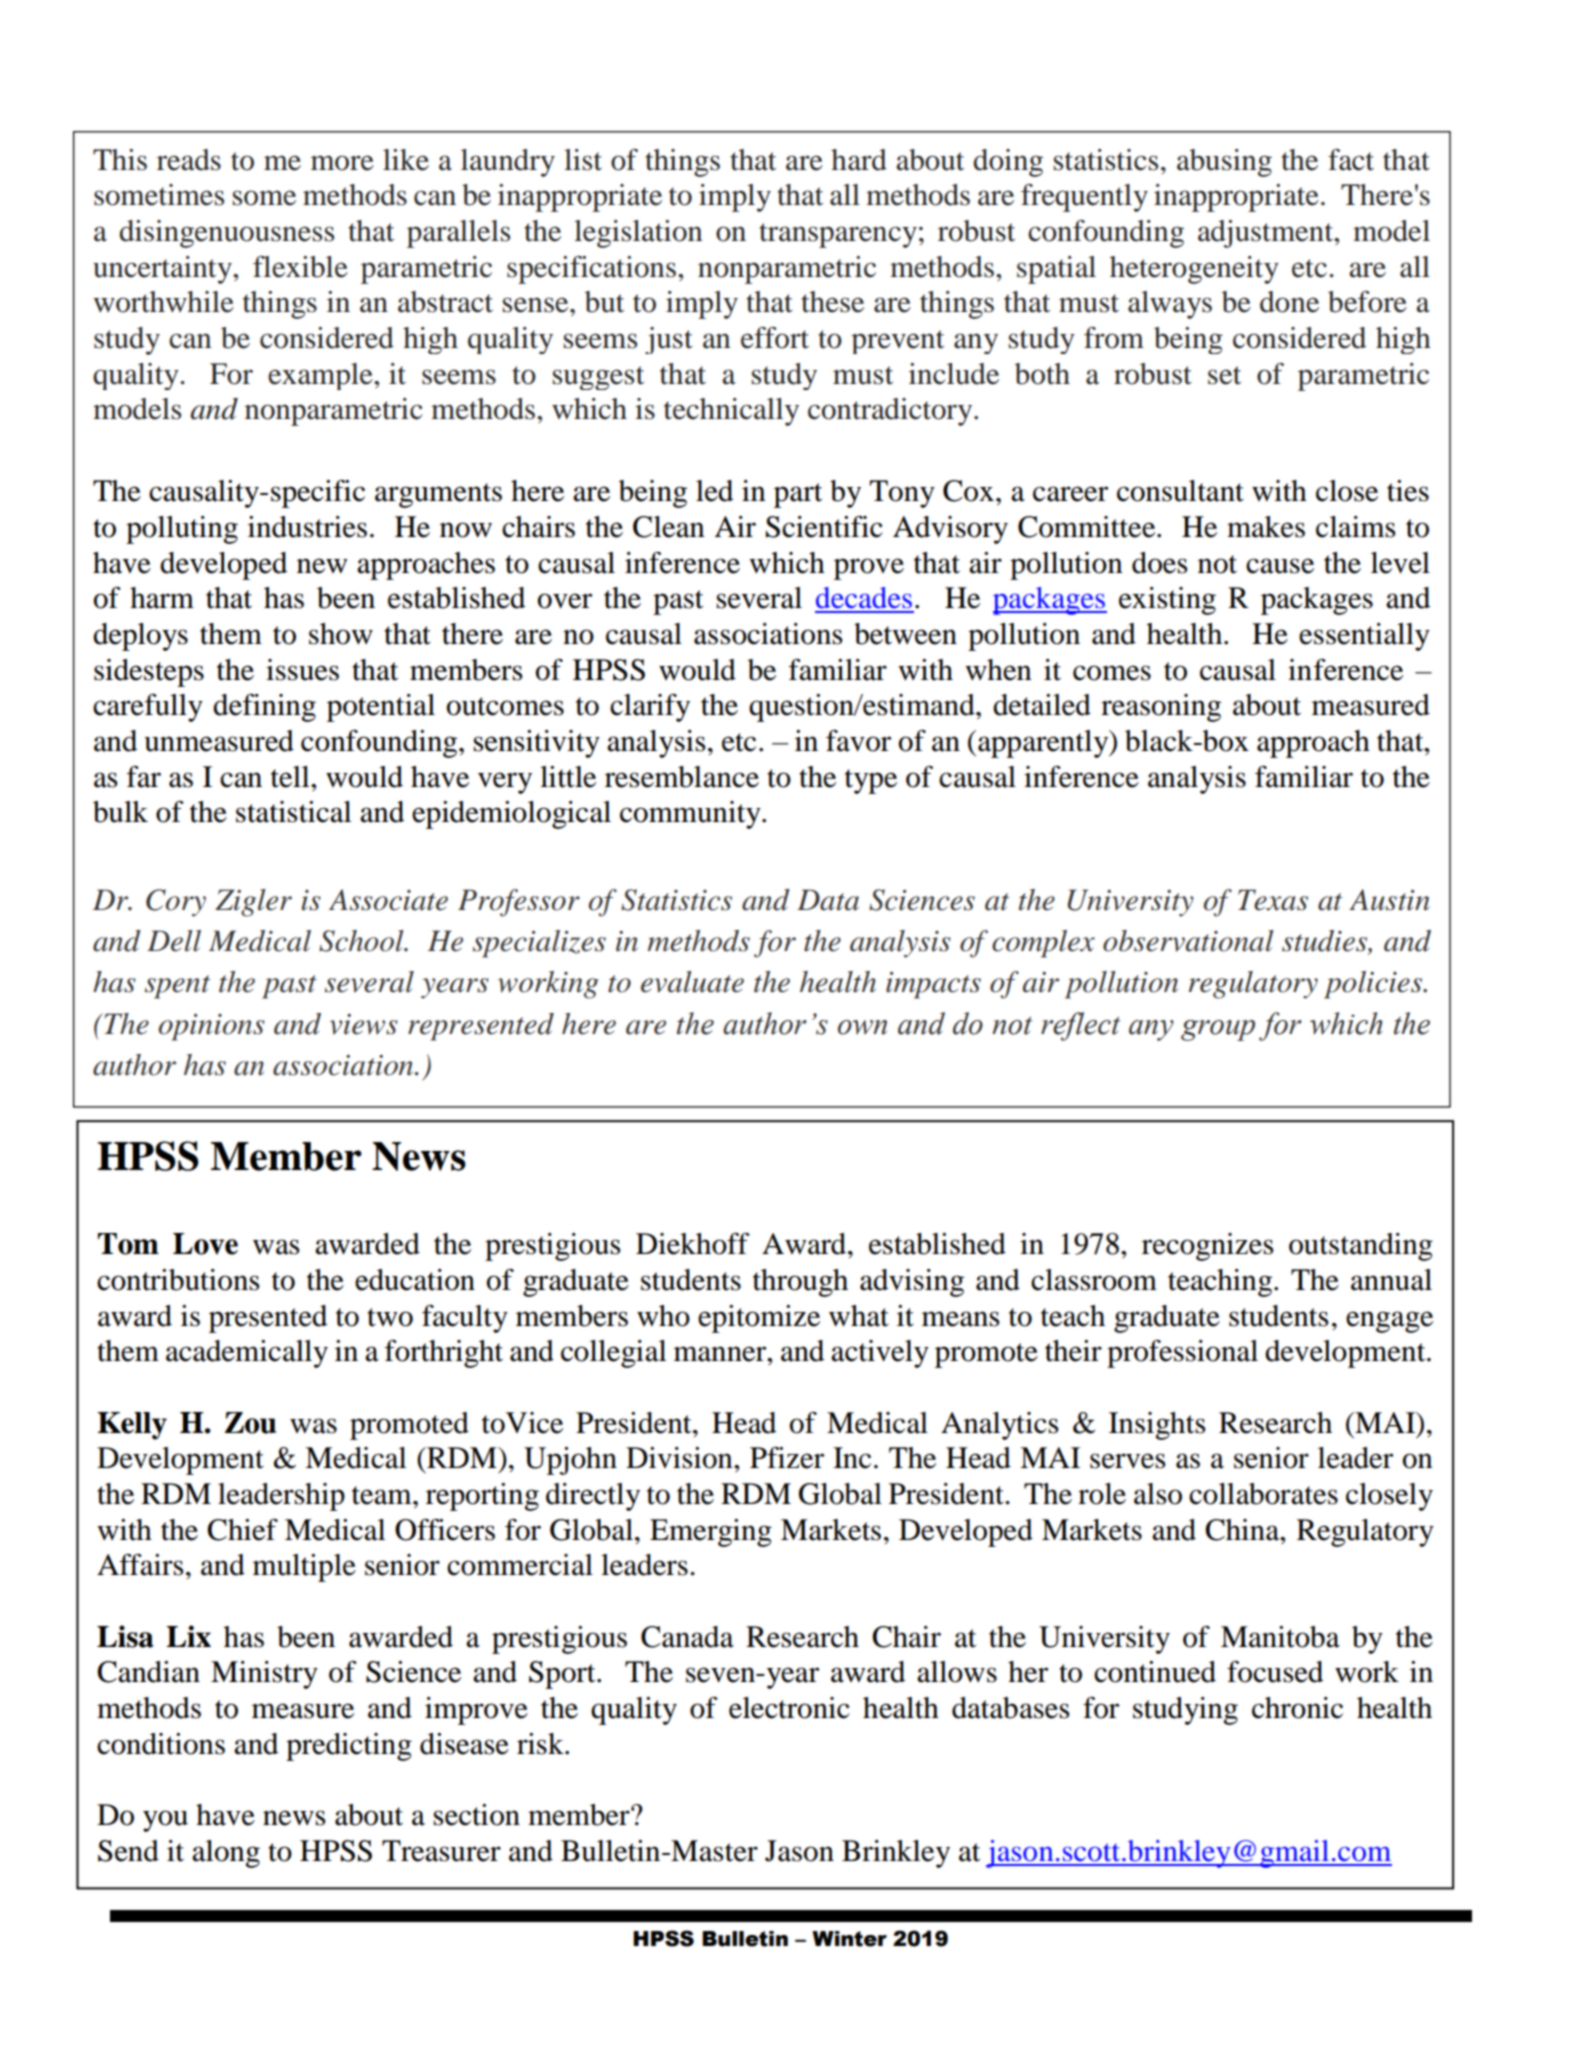  What do you see at coordinates (1297, 1708) in the screenshot?
I see `chronic` at bounding box center [1297, 1708].
